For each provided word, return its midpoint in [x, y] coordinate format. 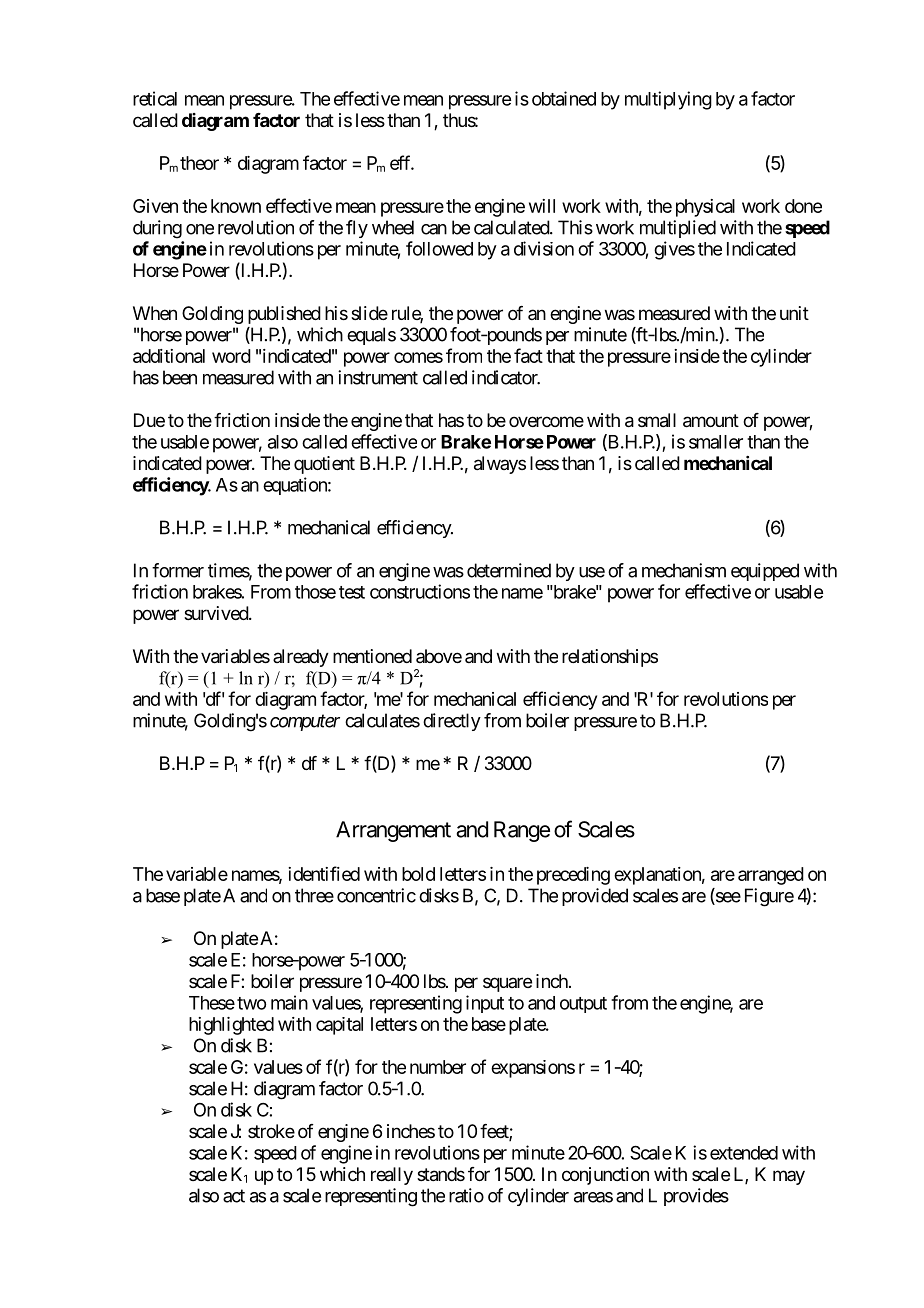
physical [705, 208]
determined [509, 570]
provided [595, 897]
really [392, 1176]
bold [418, 874]
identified [324, 873]
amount [711, 421]
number [438, 1067]
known [236, 206]
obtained [564, 98]
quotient [324, 465]
